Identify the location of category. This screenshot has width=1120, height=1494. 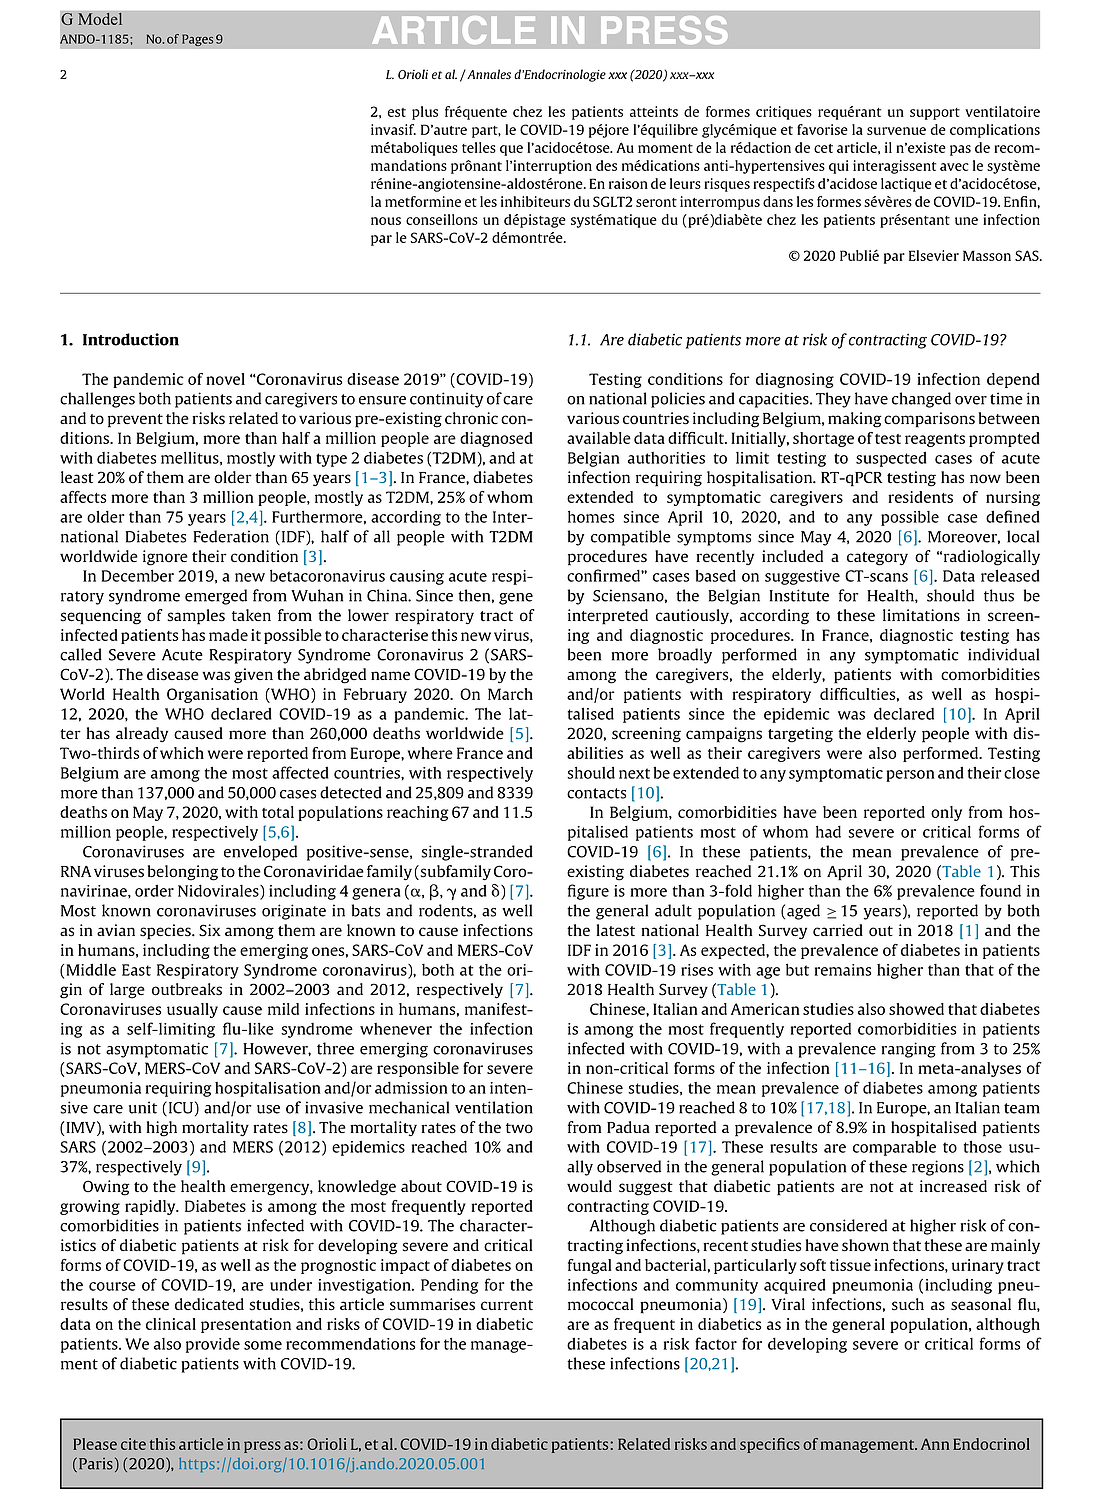
(877, 559).
